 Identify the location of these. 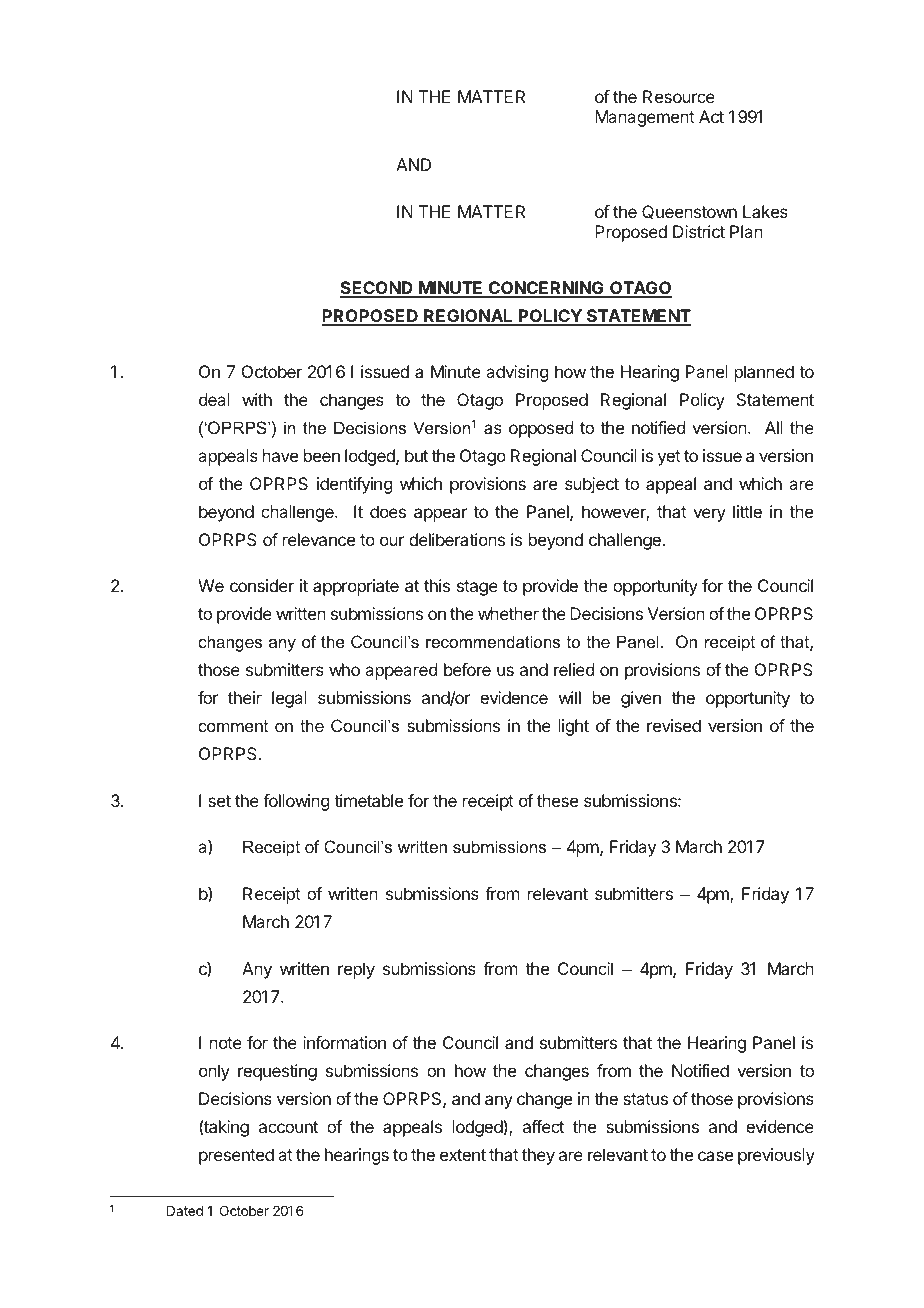
(557, 800).
